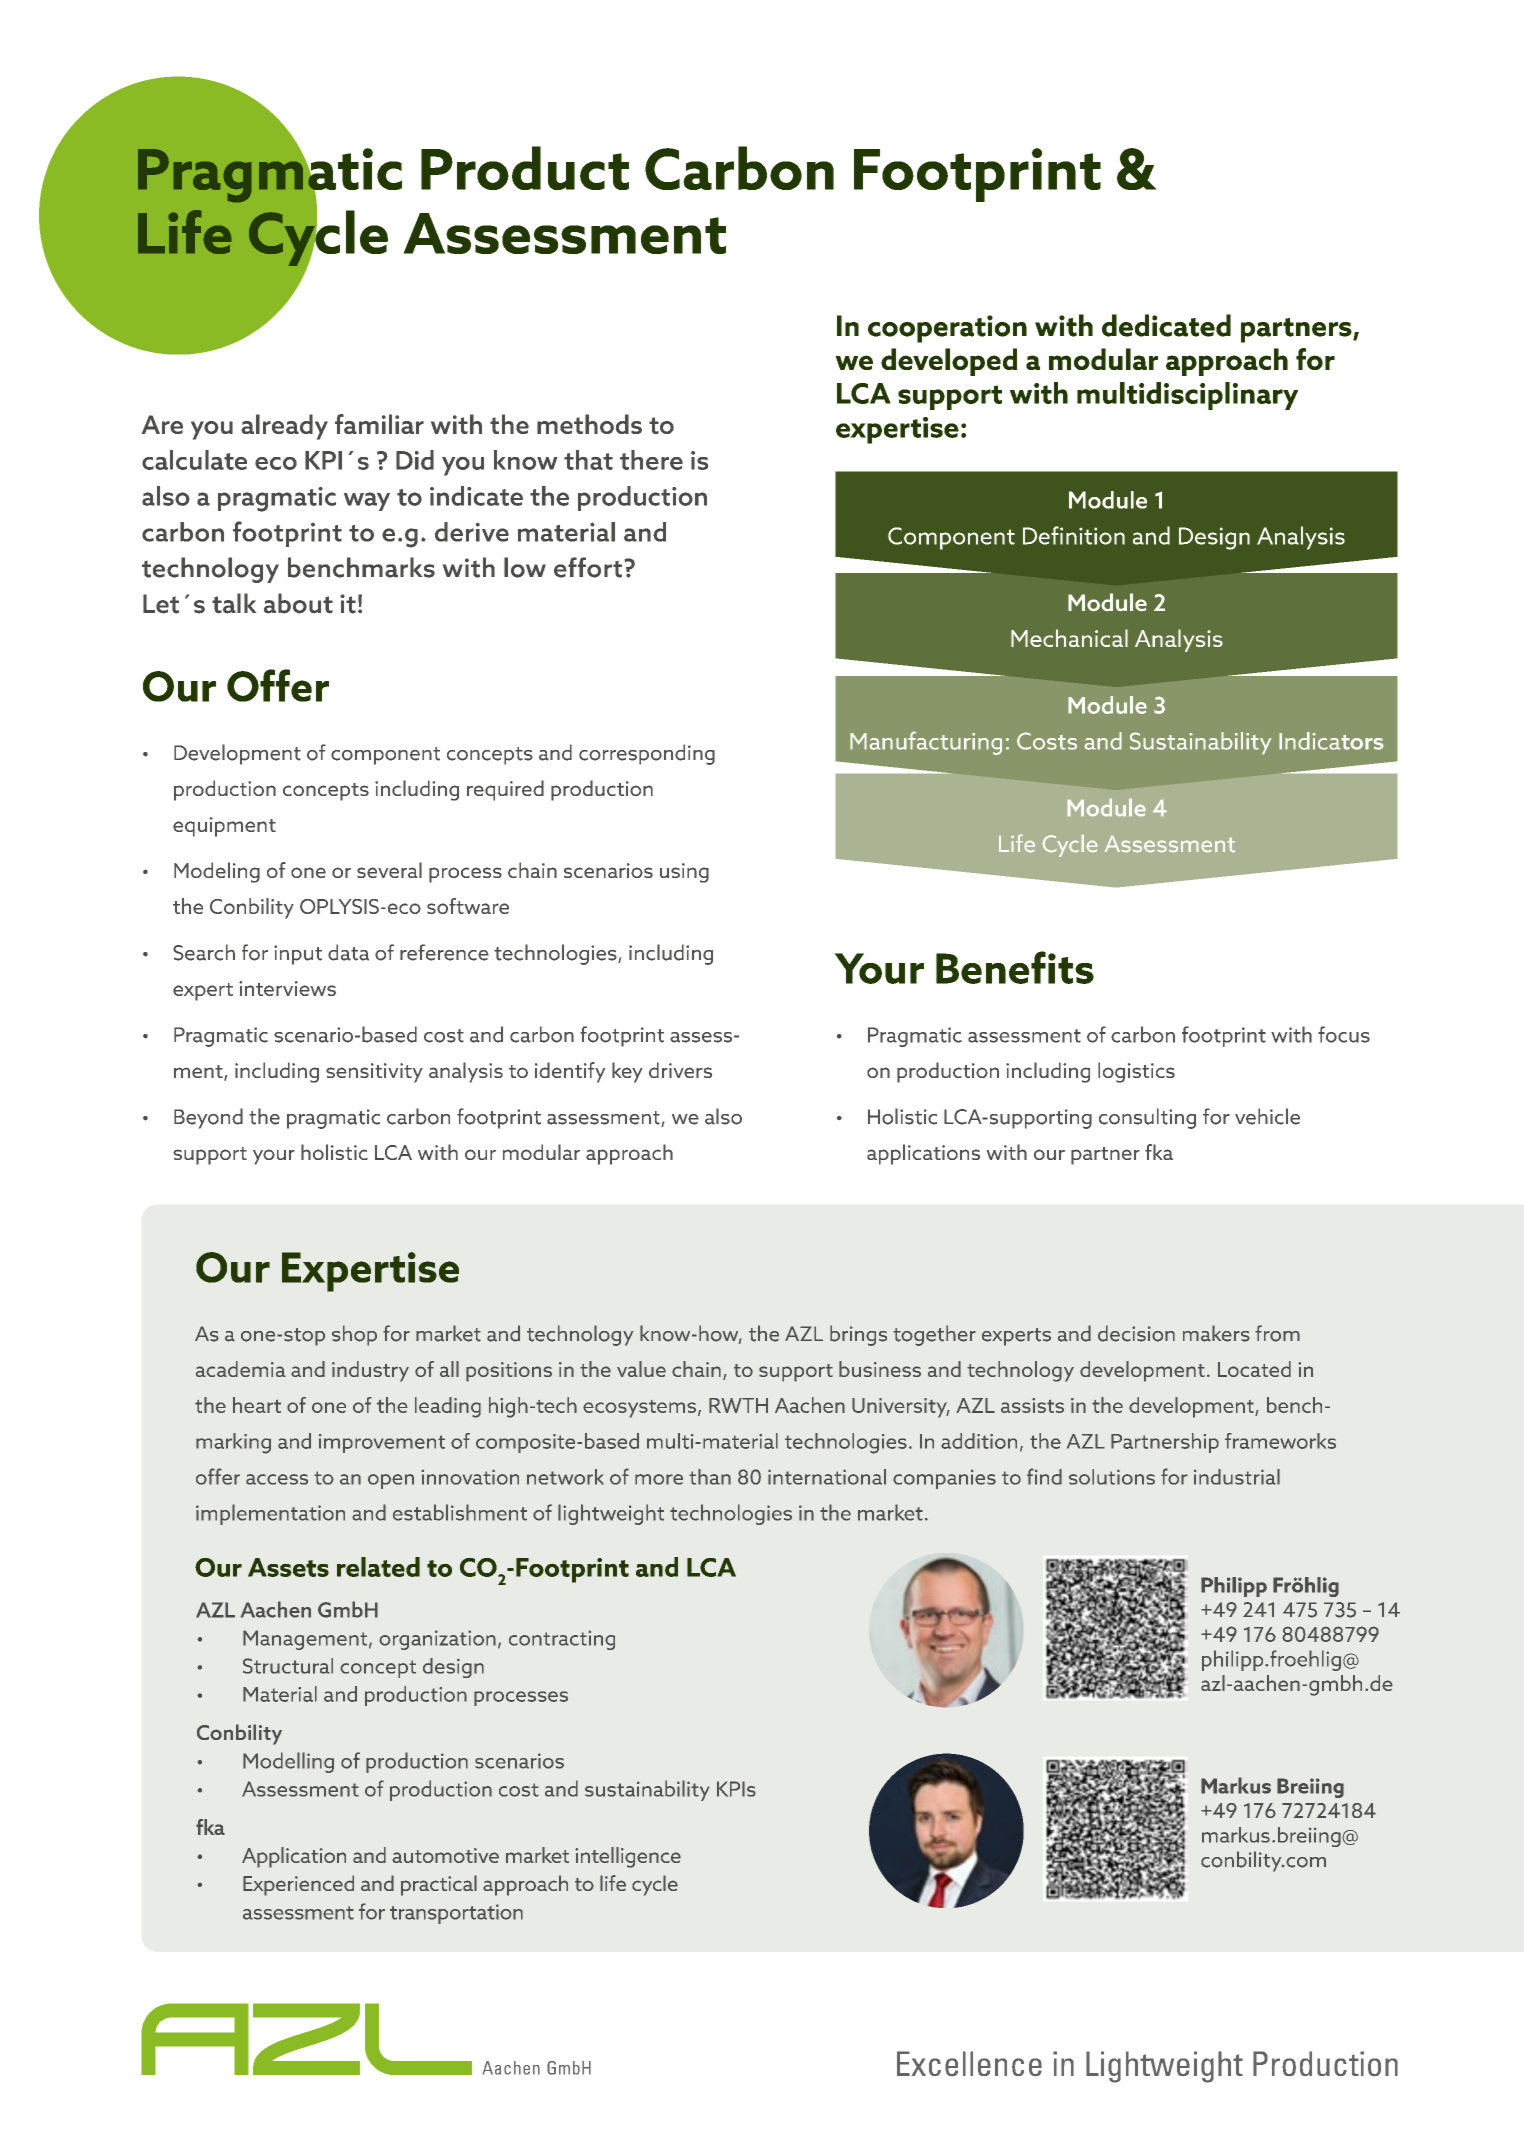 The height and width of the screenshot is (2155, 1524). I want to click on sensitivity, so click(374, 1073).
